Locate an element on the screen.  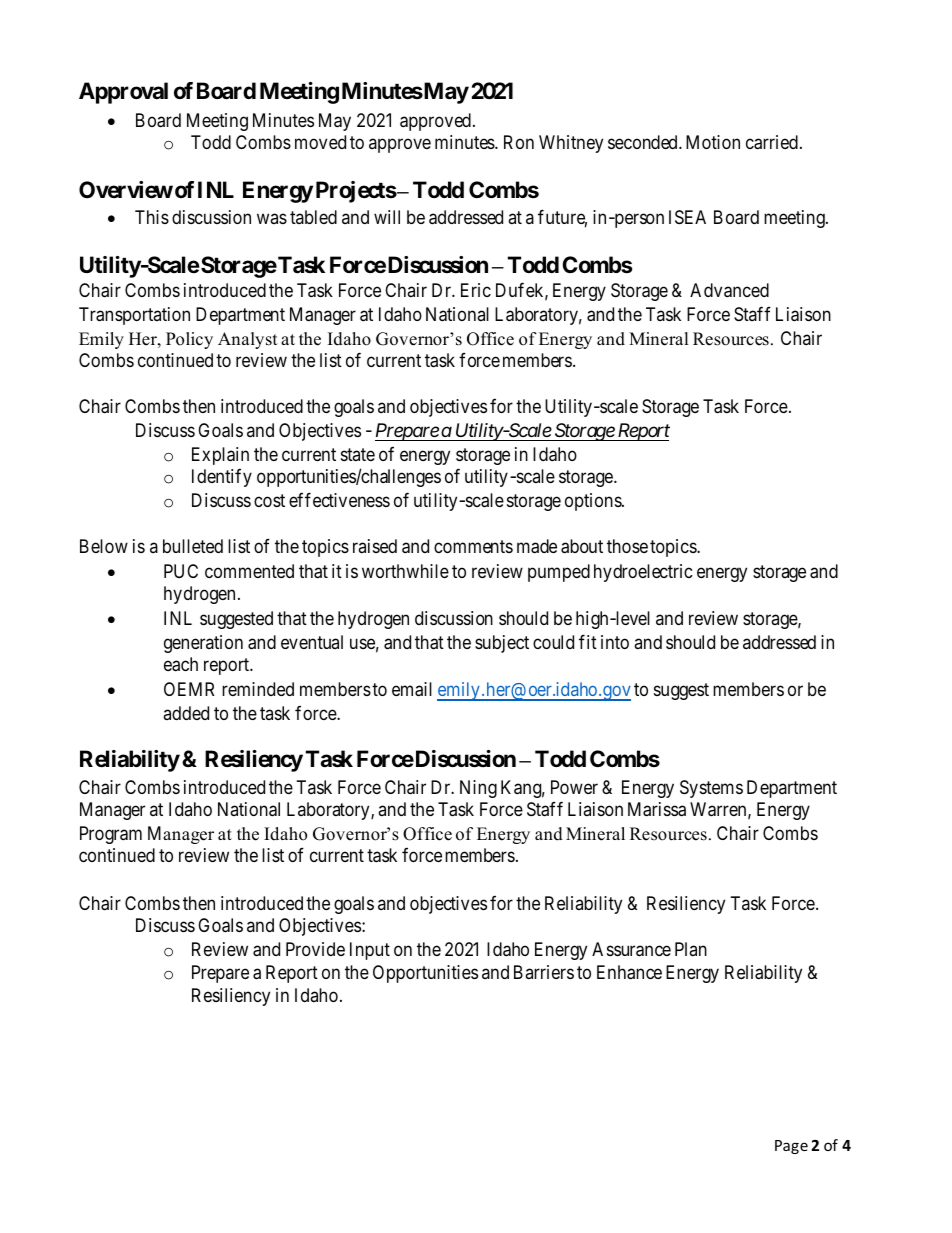
Marissa is located at coordinates (657, 809).
